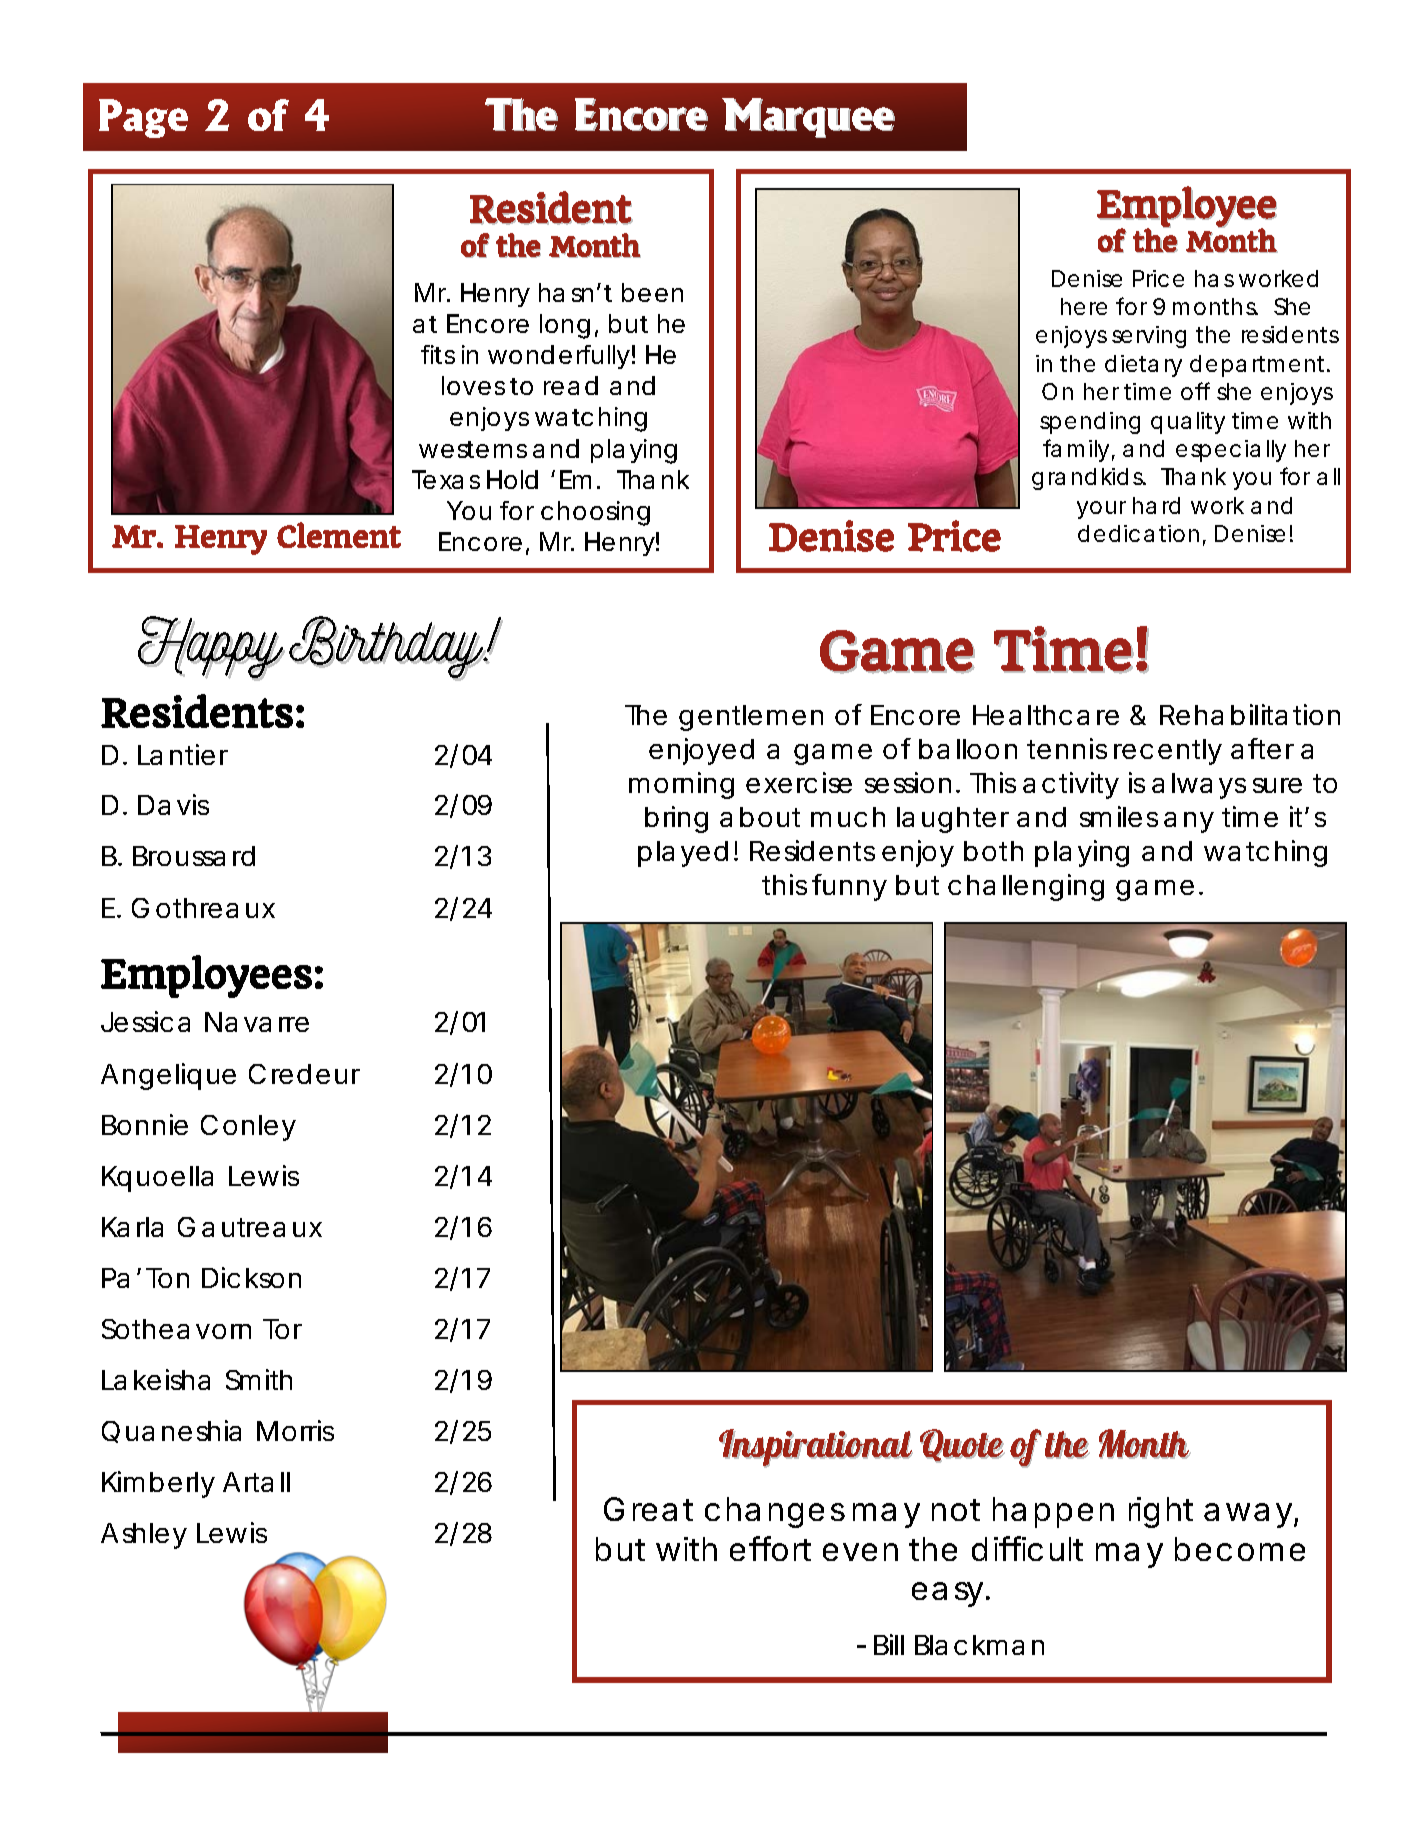 This page has height=1834, width=1417. I want to click on played, so click(683, 854).
